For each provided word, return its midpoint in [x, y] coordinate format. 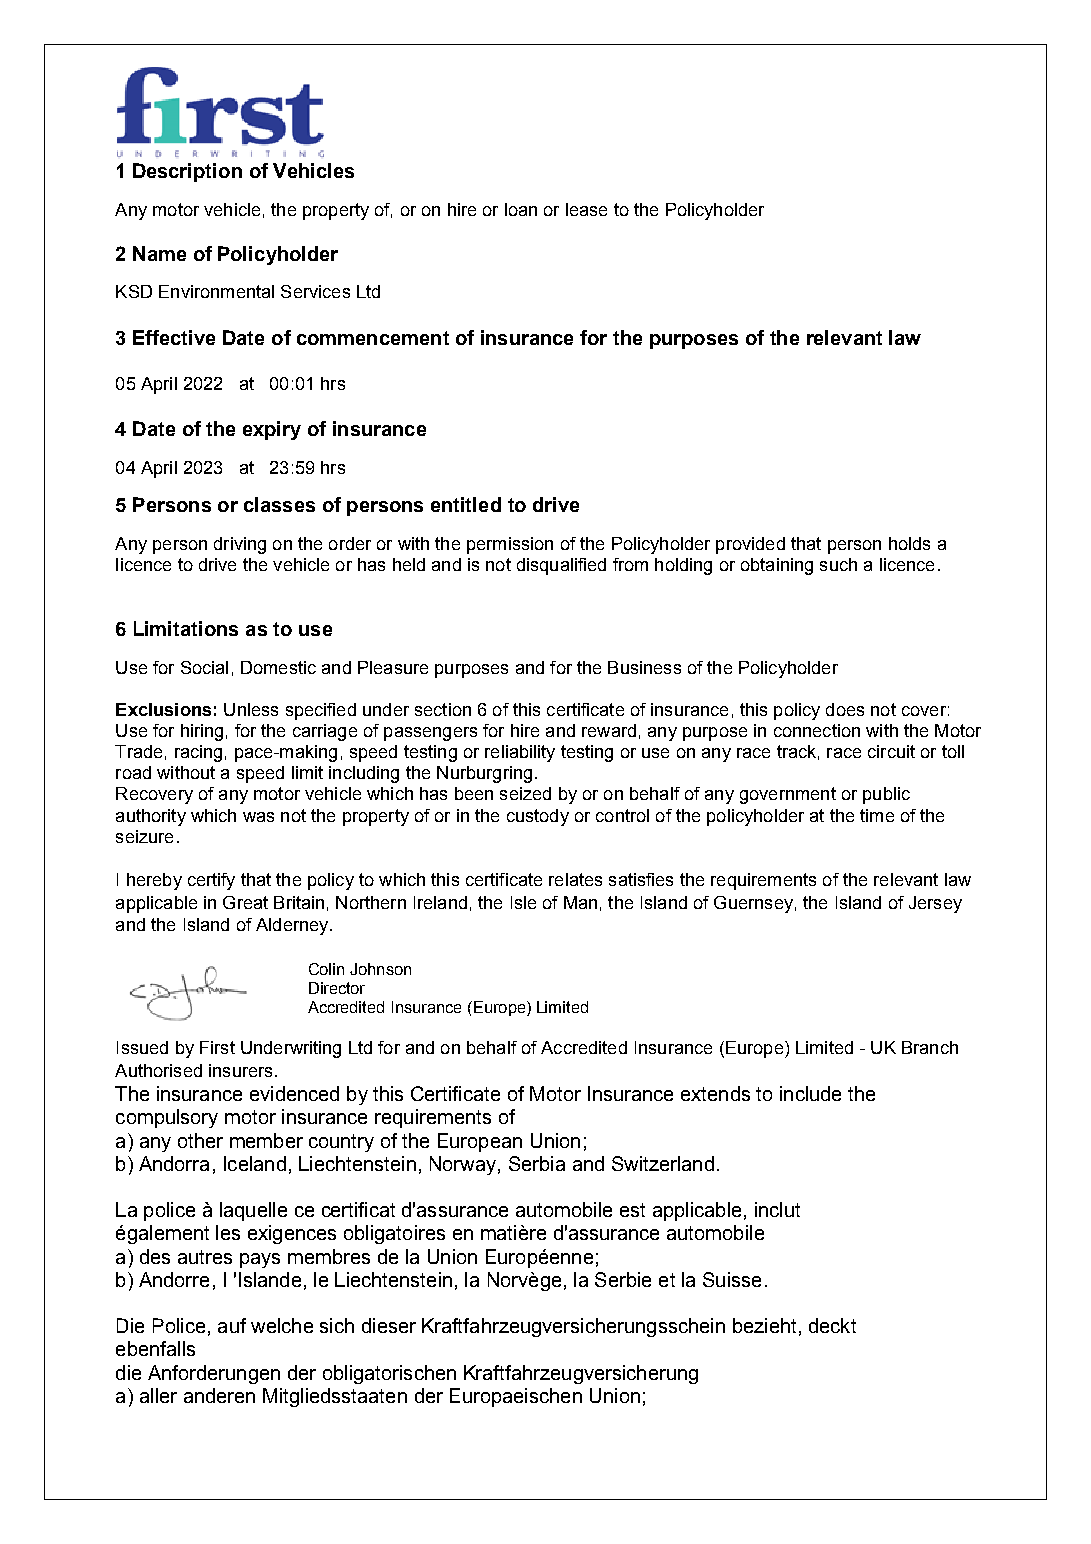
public [886, 795]
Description [187, 172]
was [258, 817]
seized [525, 793]
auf [232, 1325]
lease [586, 209]
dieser [389, 1325]
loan [521, 209]
